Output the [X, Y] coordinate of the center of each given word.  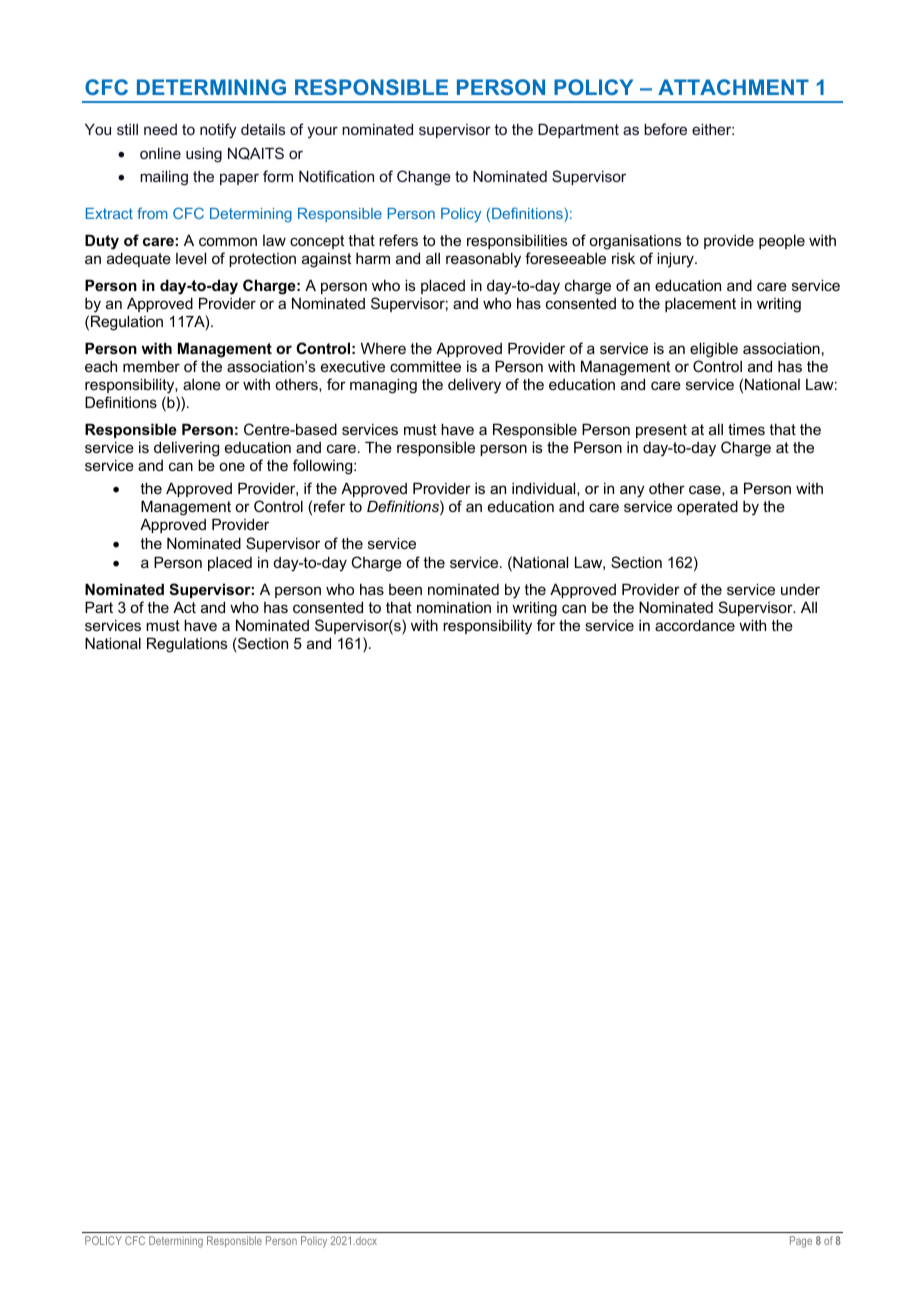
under [800, 589]
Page [801, 1242]
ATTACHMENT [733, 87]
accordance [695, 625]
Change [424, 178]
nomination [454, 607]
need [160, 129]
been [405, 589]
